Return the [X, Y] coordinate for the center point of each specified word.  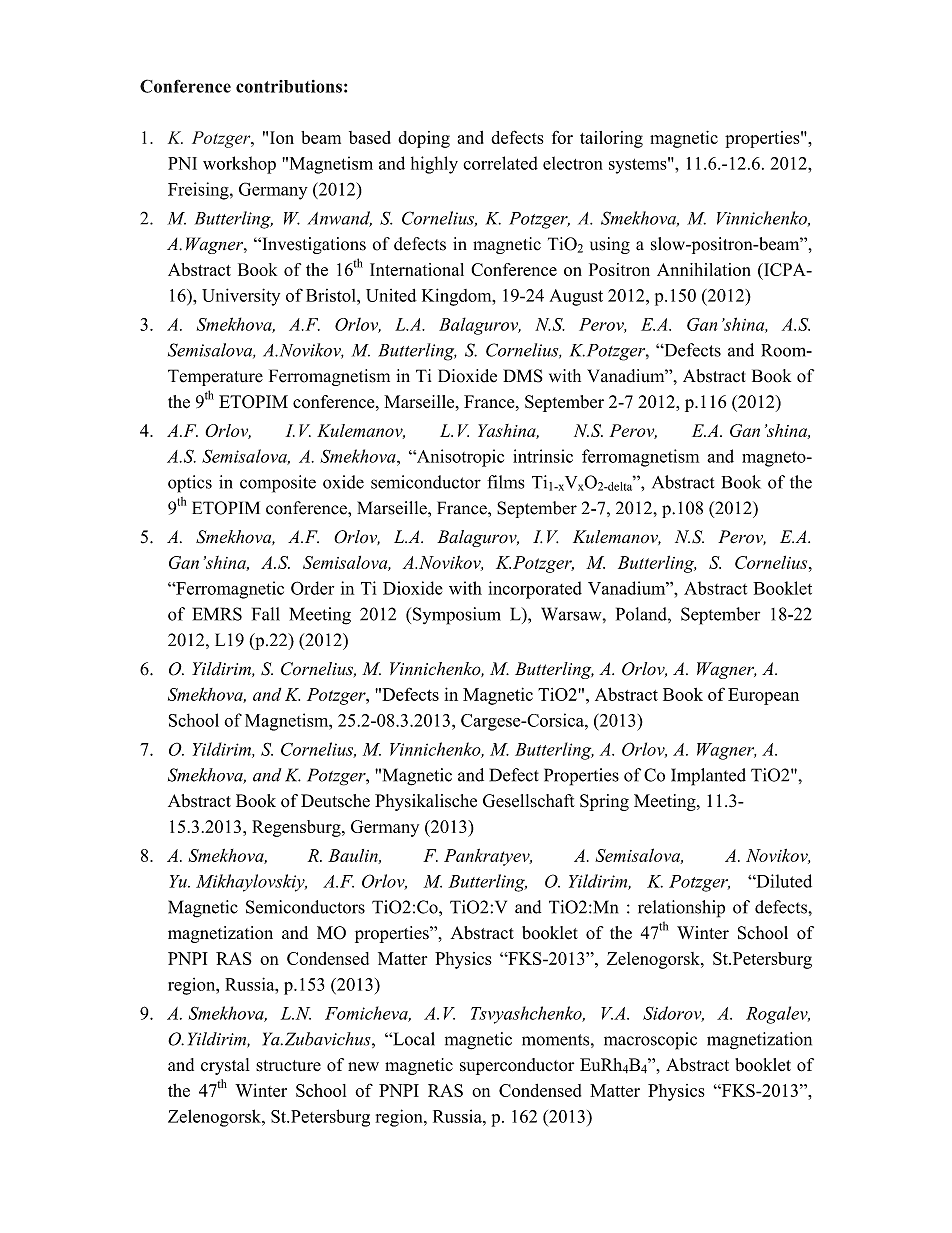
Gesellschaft [529, 801]
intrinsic [543, 456]
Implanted [708, 777]
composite [278, 484]
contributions [289, 86]
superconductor [517, 1066]
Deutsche [335, 801]
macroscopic [650, 1041]
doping [424, 139]
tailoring [611, 139]
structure [288, 1066]
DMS [523, 376]
